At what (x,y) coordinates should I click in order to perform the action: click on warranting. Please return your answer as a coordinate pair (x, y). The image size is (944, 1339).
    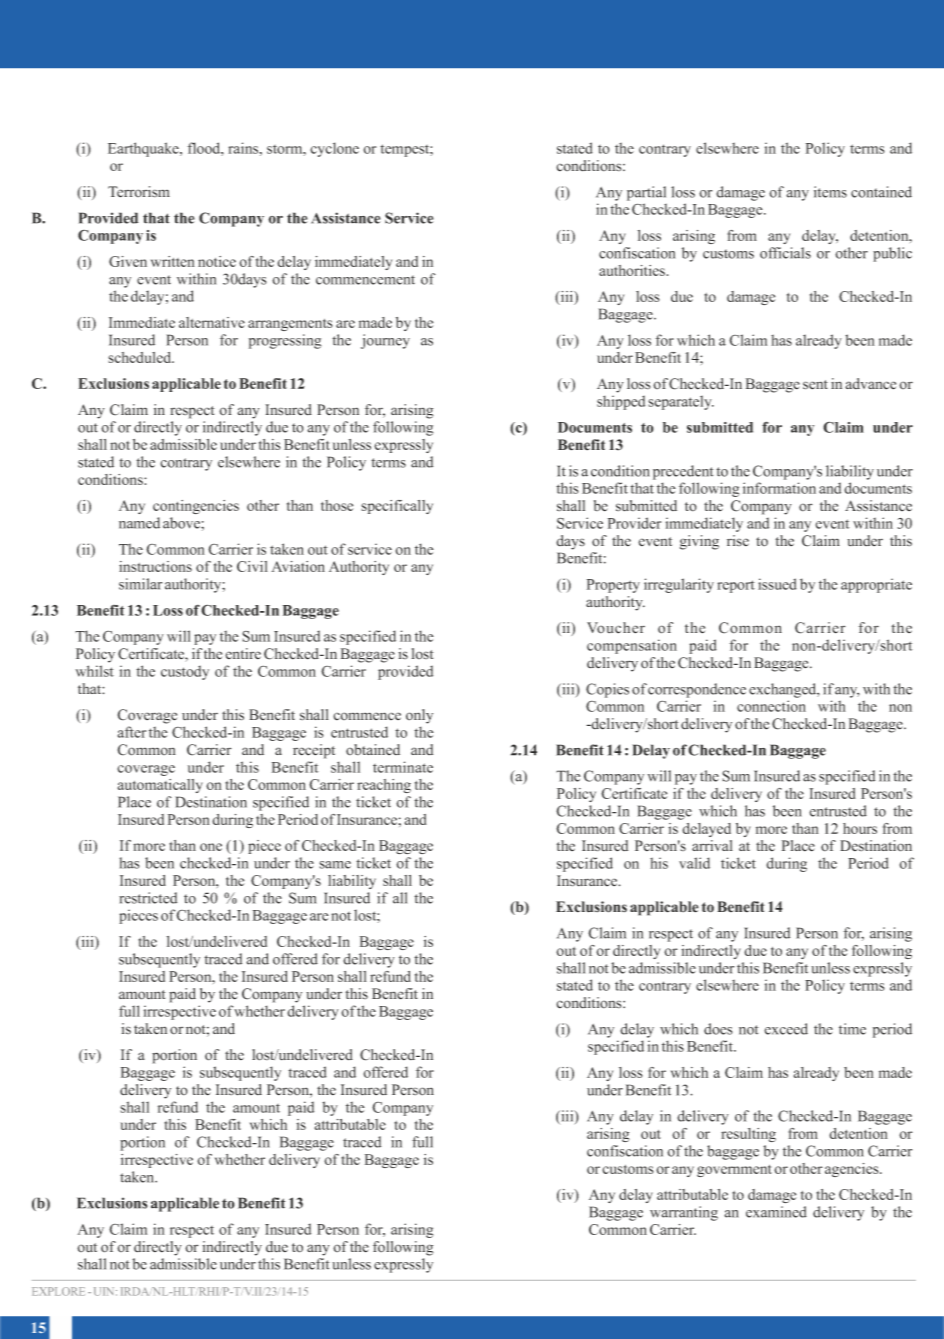
    Looking at the image, I should click on (684, 1213).
